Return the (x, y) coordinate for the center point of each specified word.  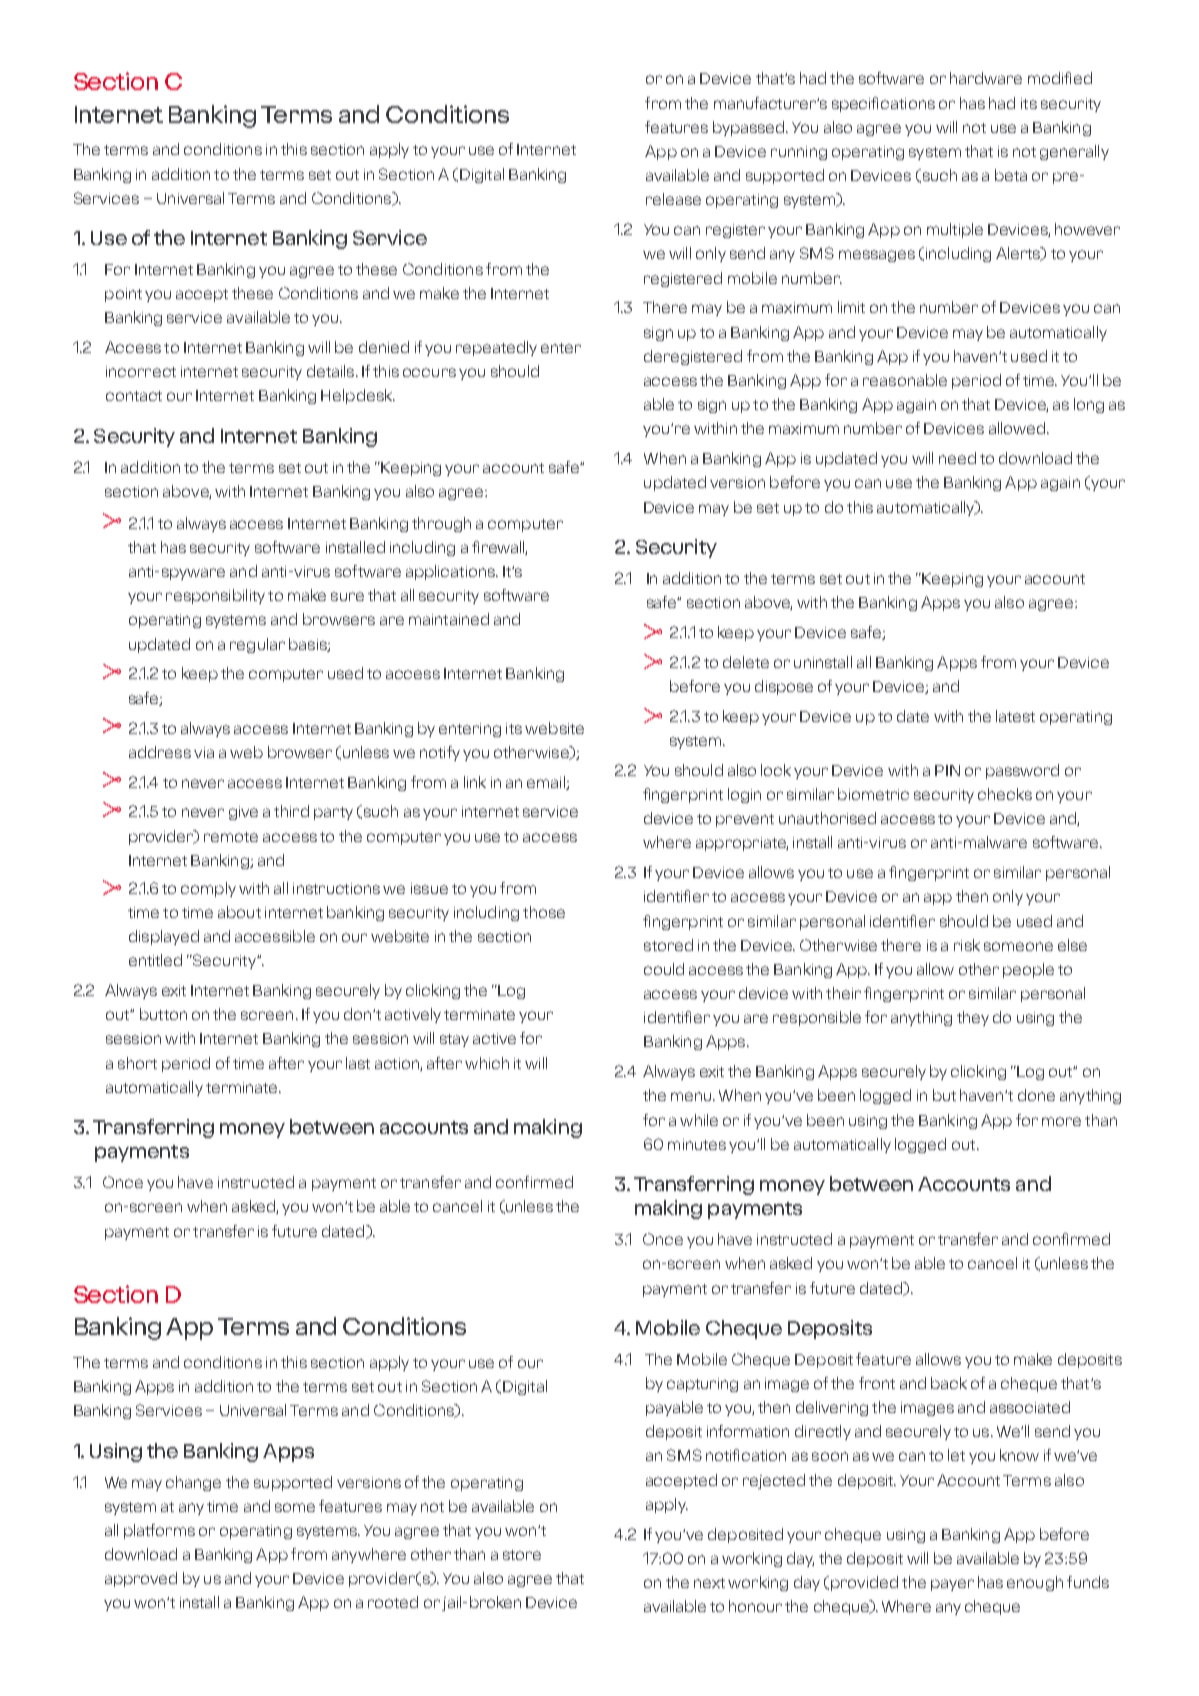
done (1036, 1095)
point (123, 295)
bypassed (750, 128)
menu (692, 1096)
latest (1015, 716)
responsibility (215, 596)
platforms (159, 1531)
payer (952, 1585)
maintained (449, 619)
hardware (986, 78)
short (137, 1063)
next (709, 1583)
